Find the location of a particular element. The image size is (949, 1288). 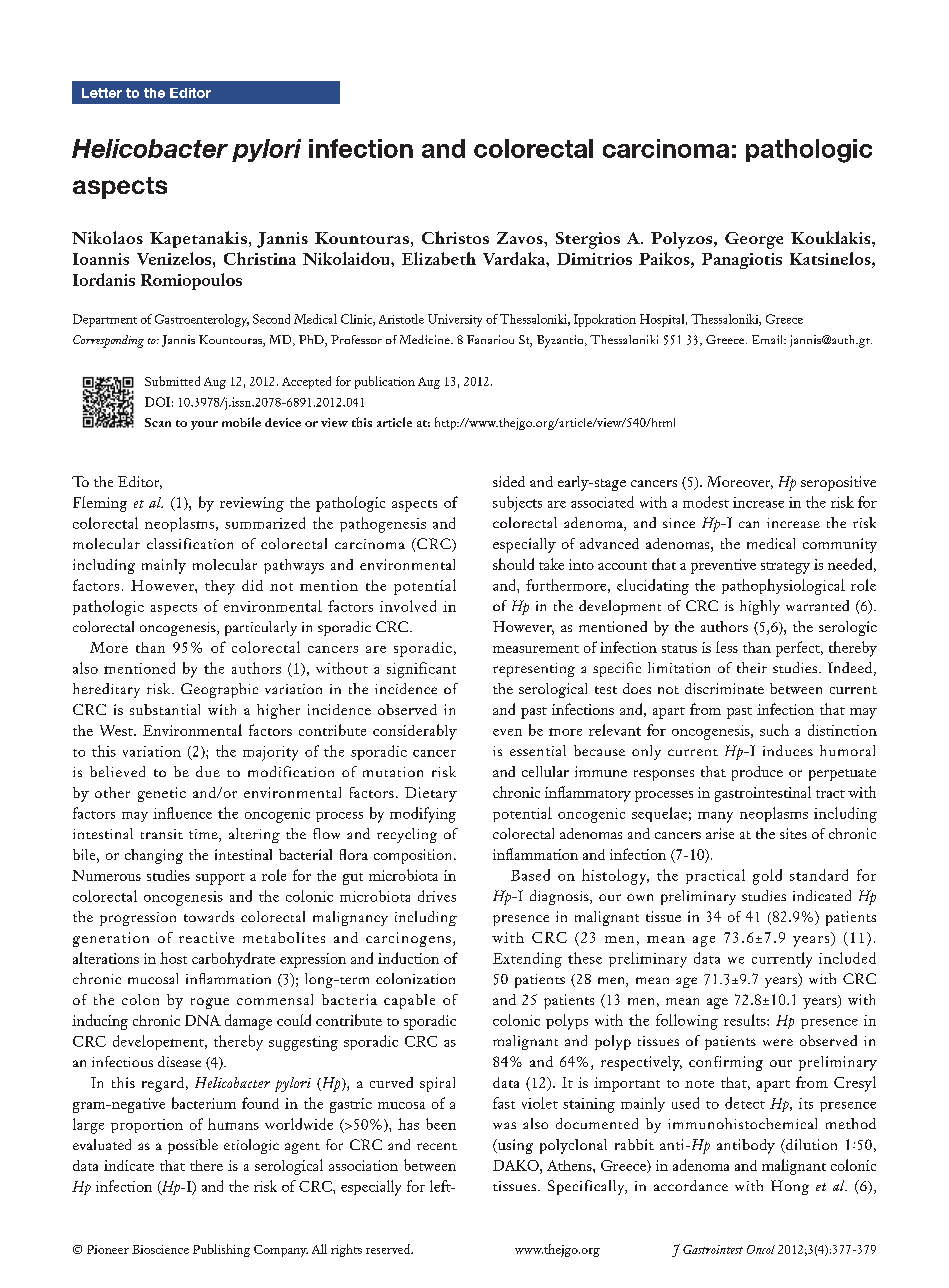

Christos is located at coordinates (455, 237).
